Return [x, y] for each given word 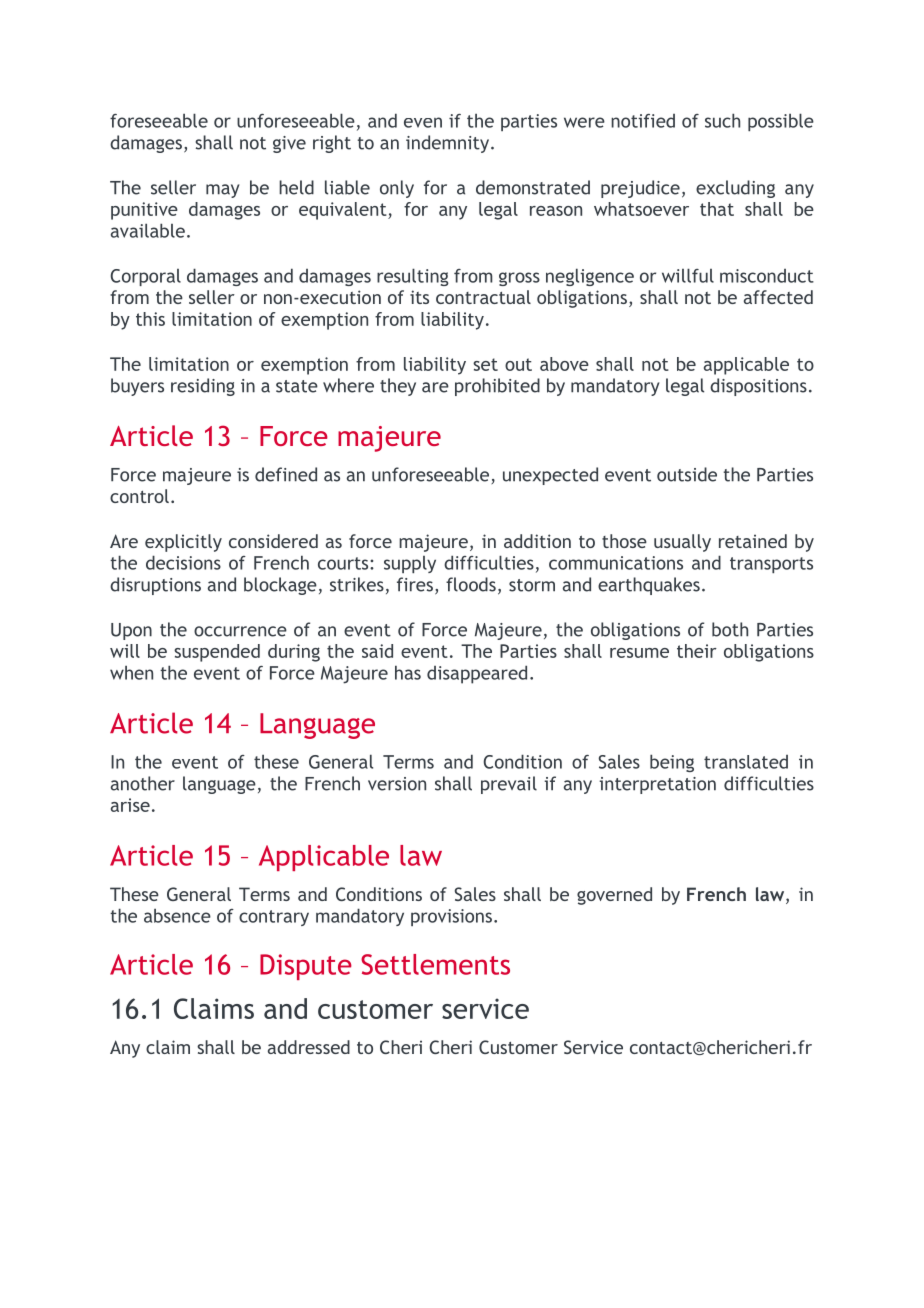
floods [471, 584]
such [722, 120]
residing [203, 387]
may [222, 191]
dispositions [758, 387]
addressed [309, 1047]
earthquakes [649, 586]
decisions [183, 562]
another [143, 783]
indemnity [447, 144]
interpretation [657, 785]
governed [614, 896]
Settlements [435, 964]
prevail [509, 785]
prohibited [497, 387]
